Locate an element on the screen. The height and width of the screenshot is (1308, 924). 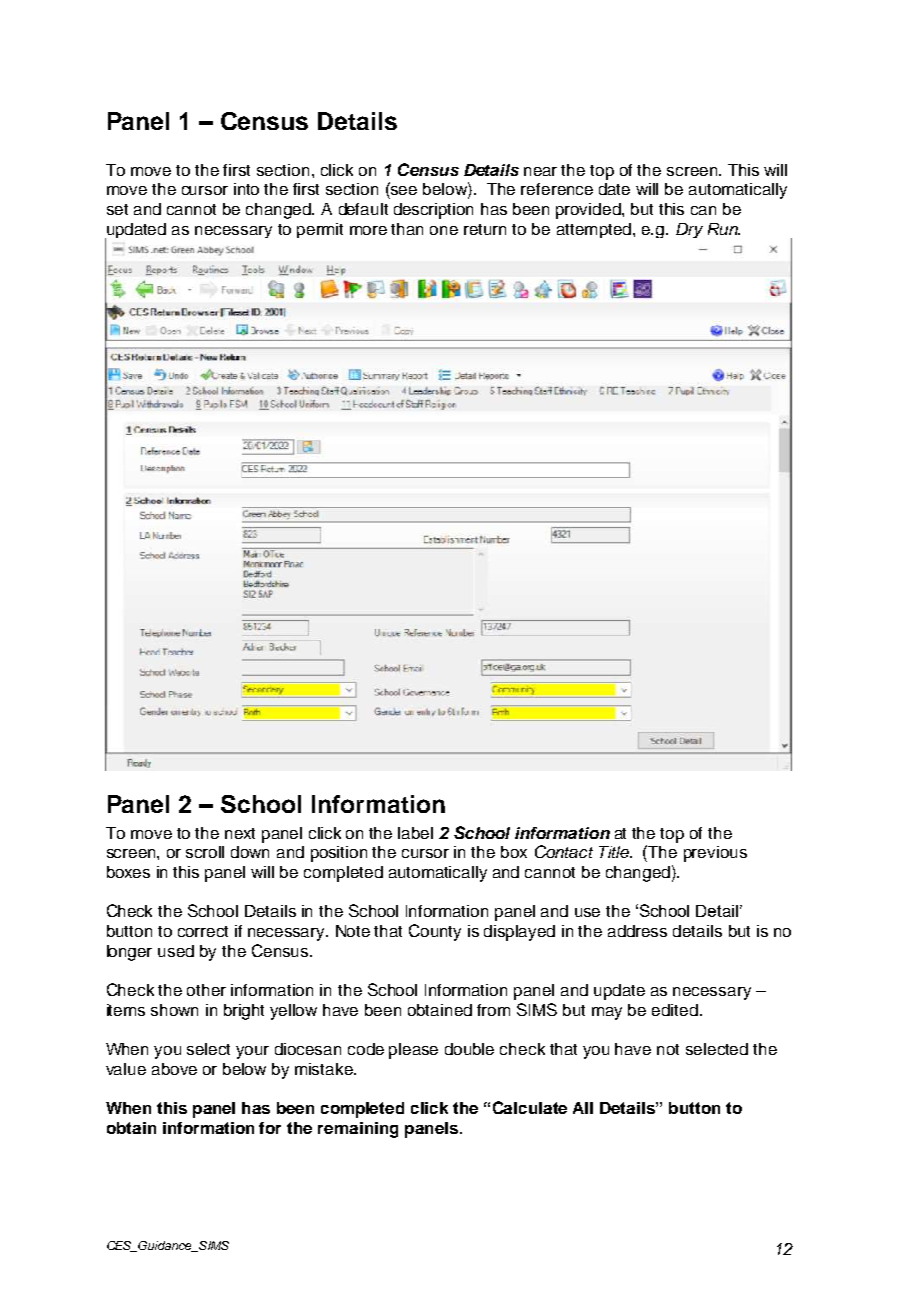
into is located at coordinates (246, 189).
